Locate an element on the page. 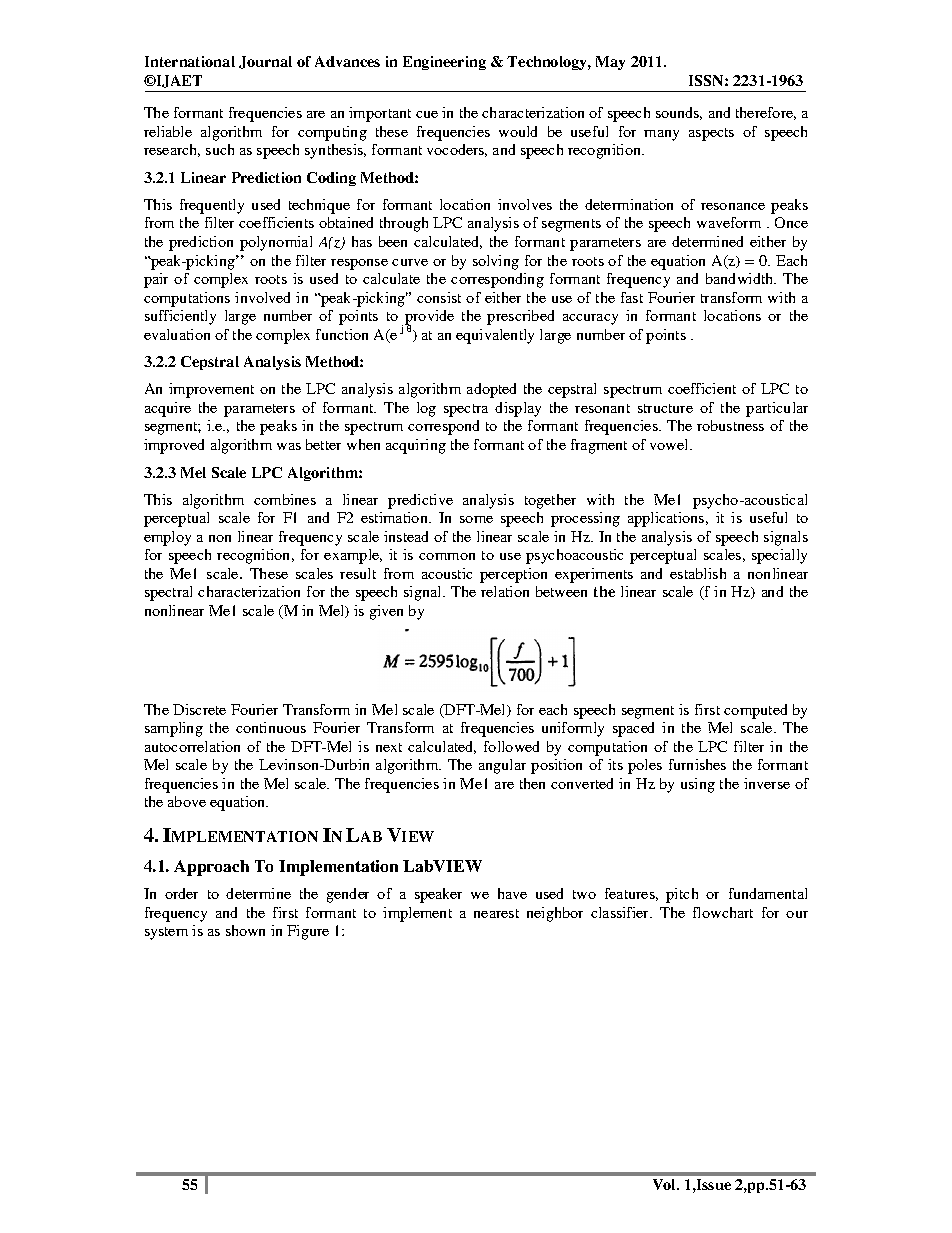 Image resolution: width=952 pixels, height=1233 pixels. shown is located at coordinates (245, 930).
